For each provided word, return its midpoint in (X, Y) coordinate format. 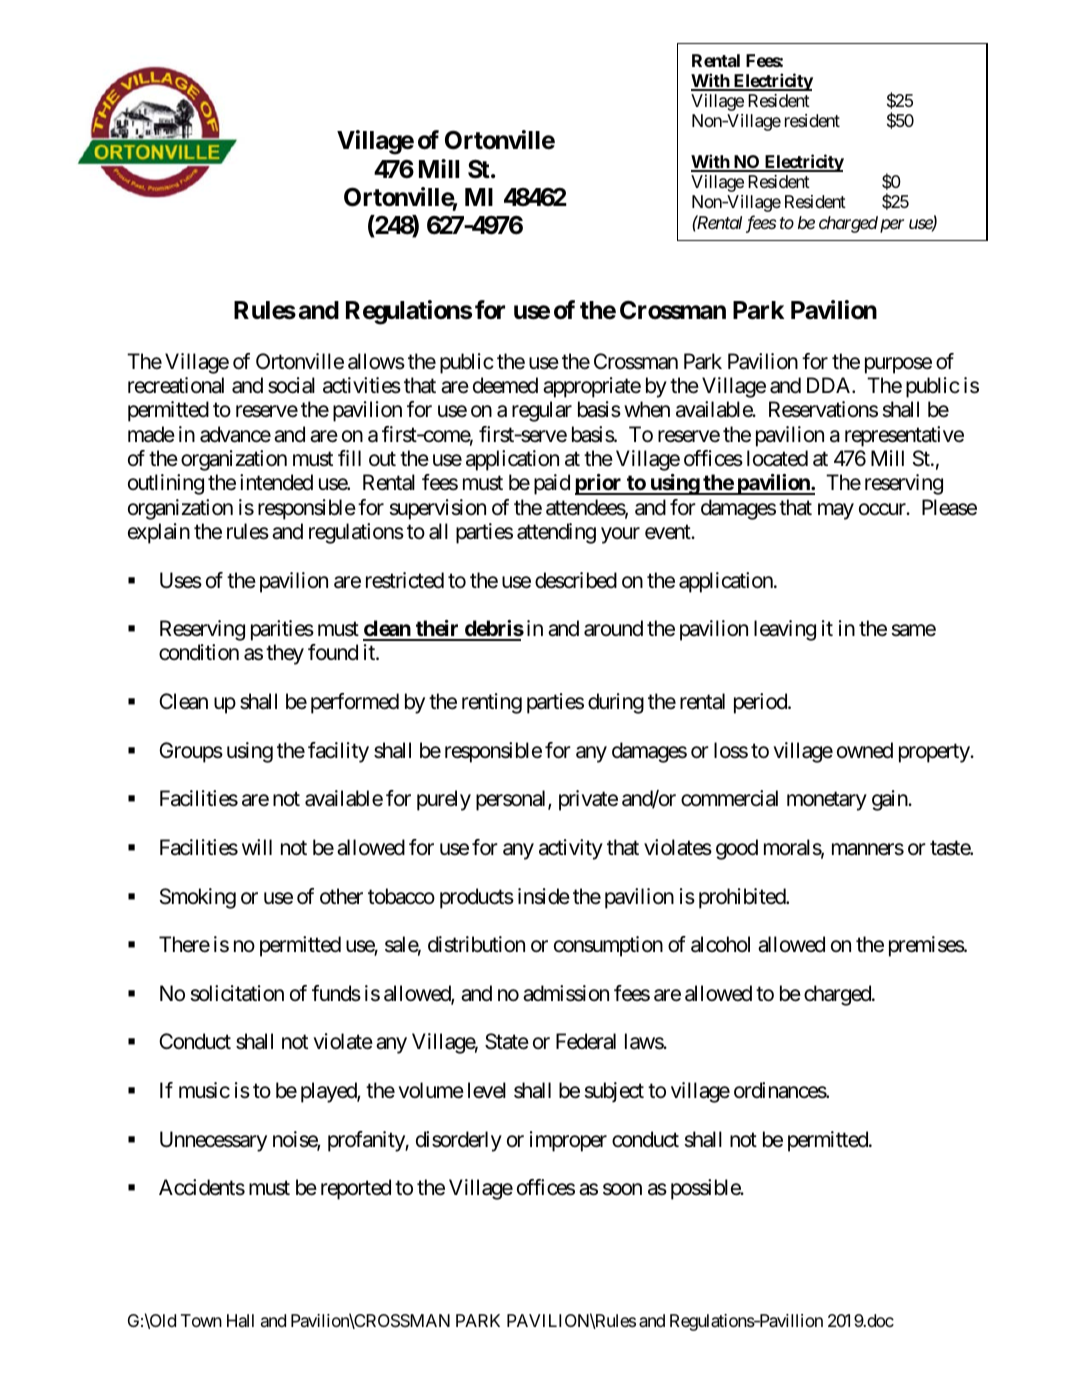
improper (568, 1141)
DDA (830, 385)
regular (542, 411)
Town (201, 1320)
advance (235, 434)
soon (622, 1189)
